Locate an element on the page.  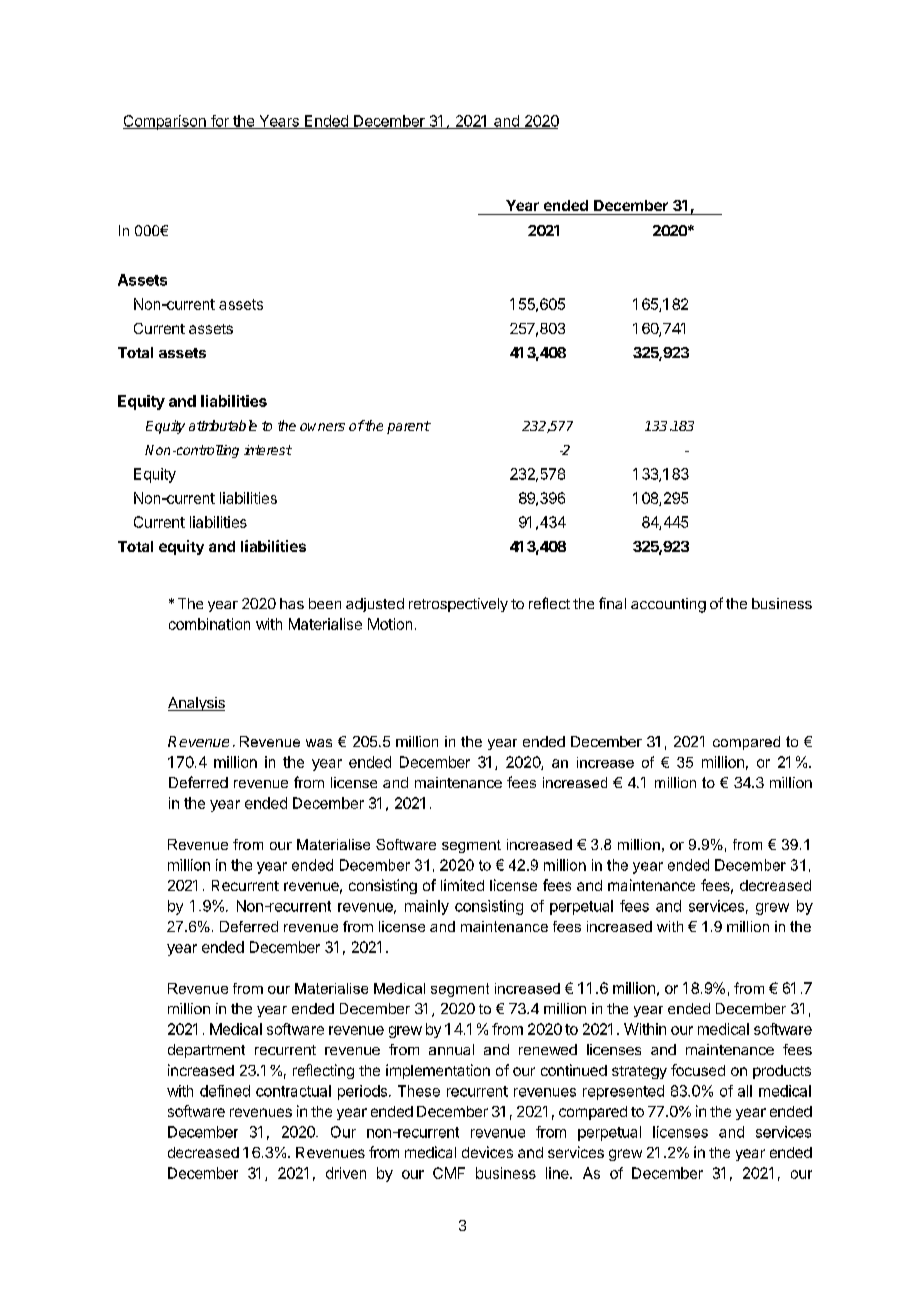
department is located at coordinates (206, 1051).
